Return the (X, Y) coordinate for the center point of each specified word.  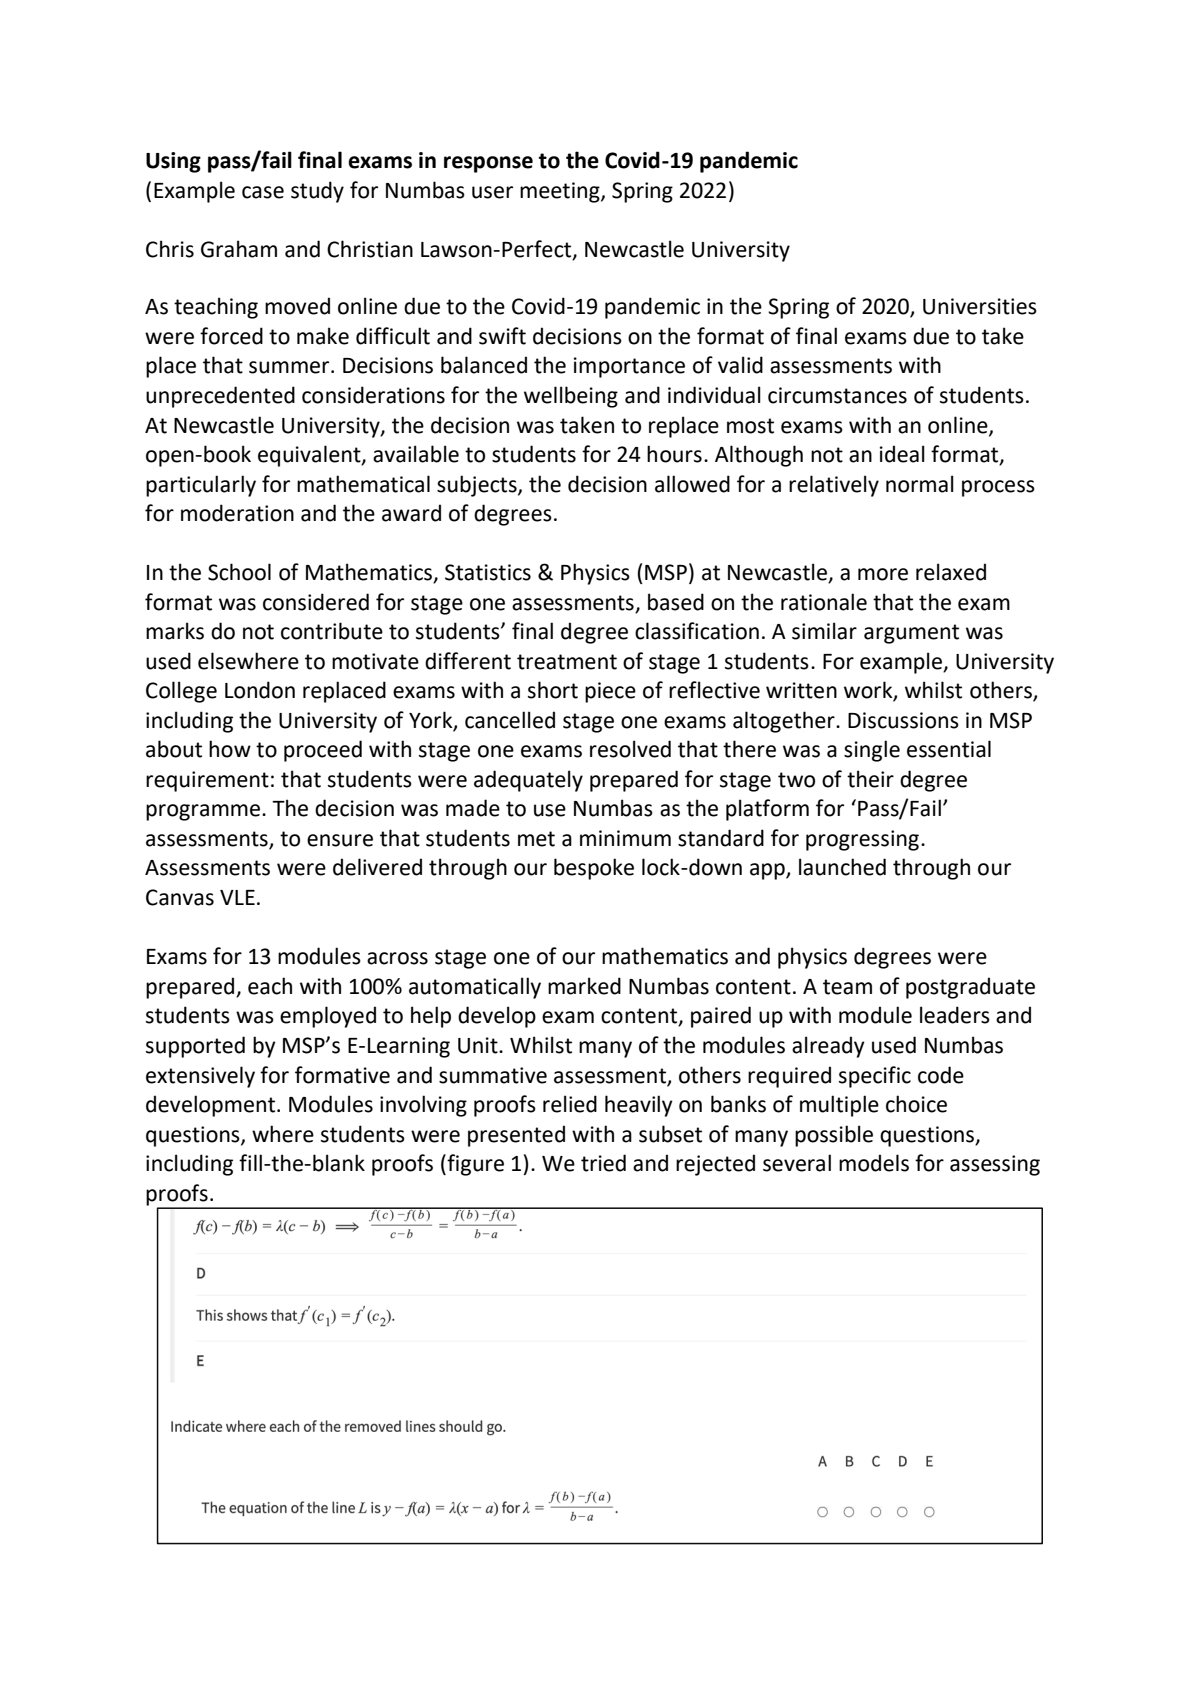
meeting (561, 192)
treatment (567, 662)
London (260, 690)
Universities (980, 306)
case (263, 192)
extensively (200, 1077)
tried (603, 1163)
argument (911, 634)
